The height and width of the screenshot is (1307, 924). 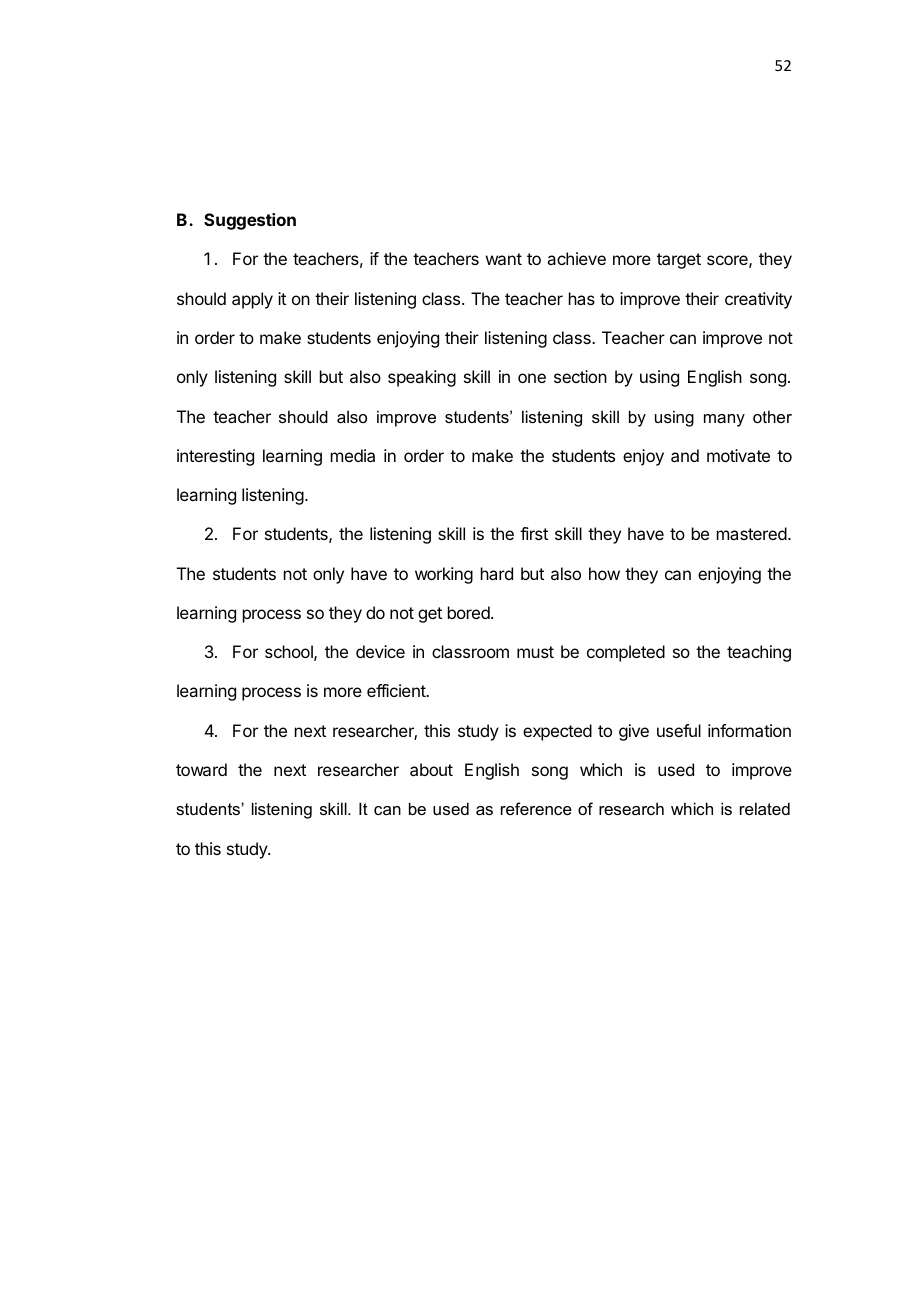 I want to click on Suggestion, so click(x=250, y=221).
